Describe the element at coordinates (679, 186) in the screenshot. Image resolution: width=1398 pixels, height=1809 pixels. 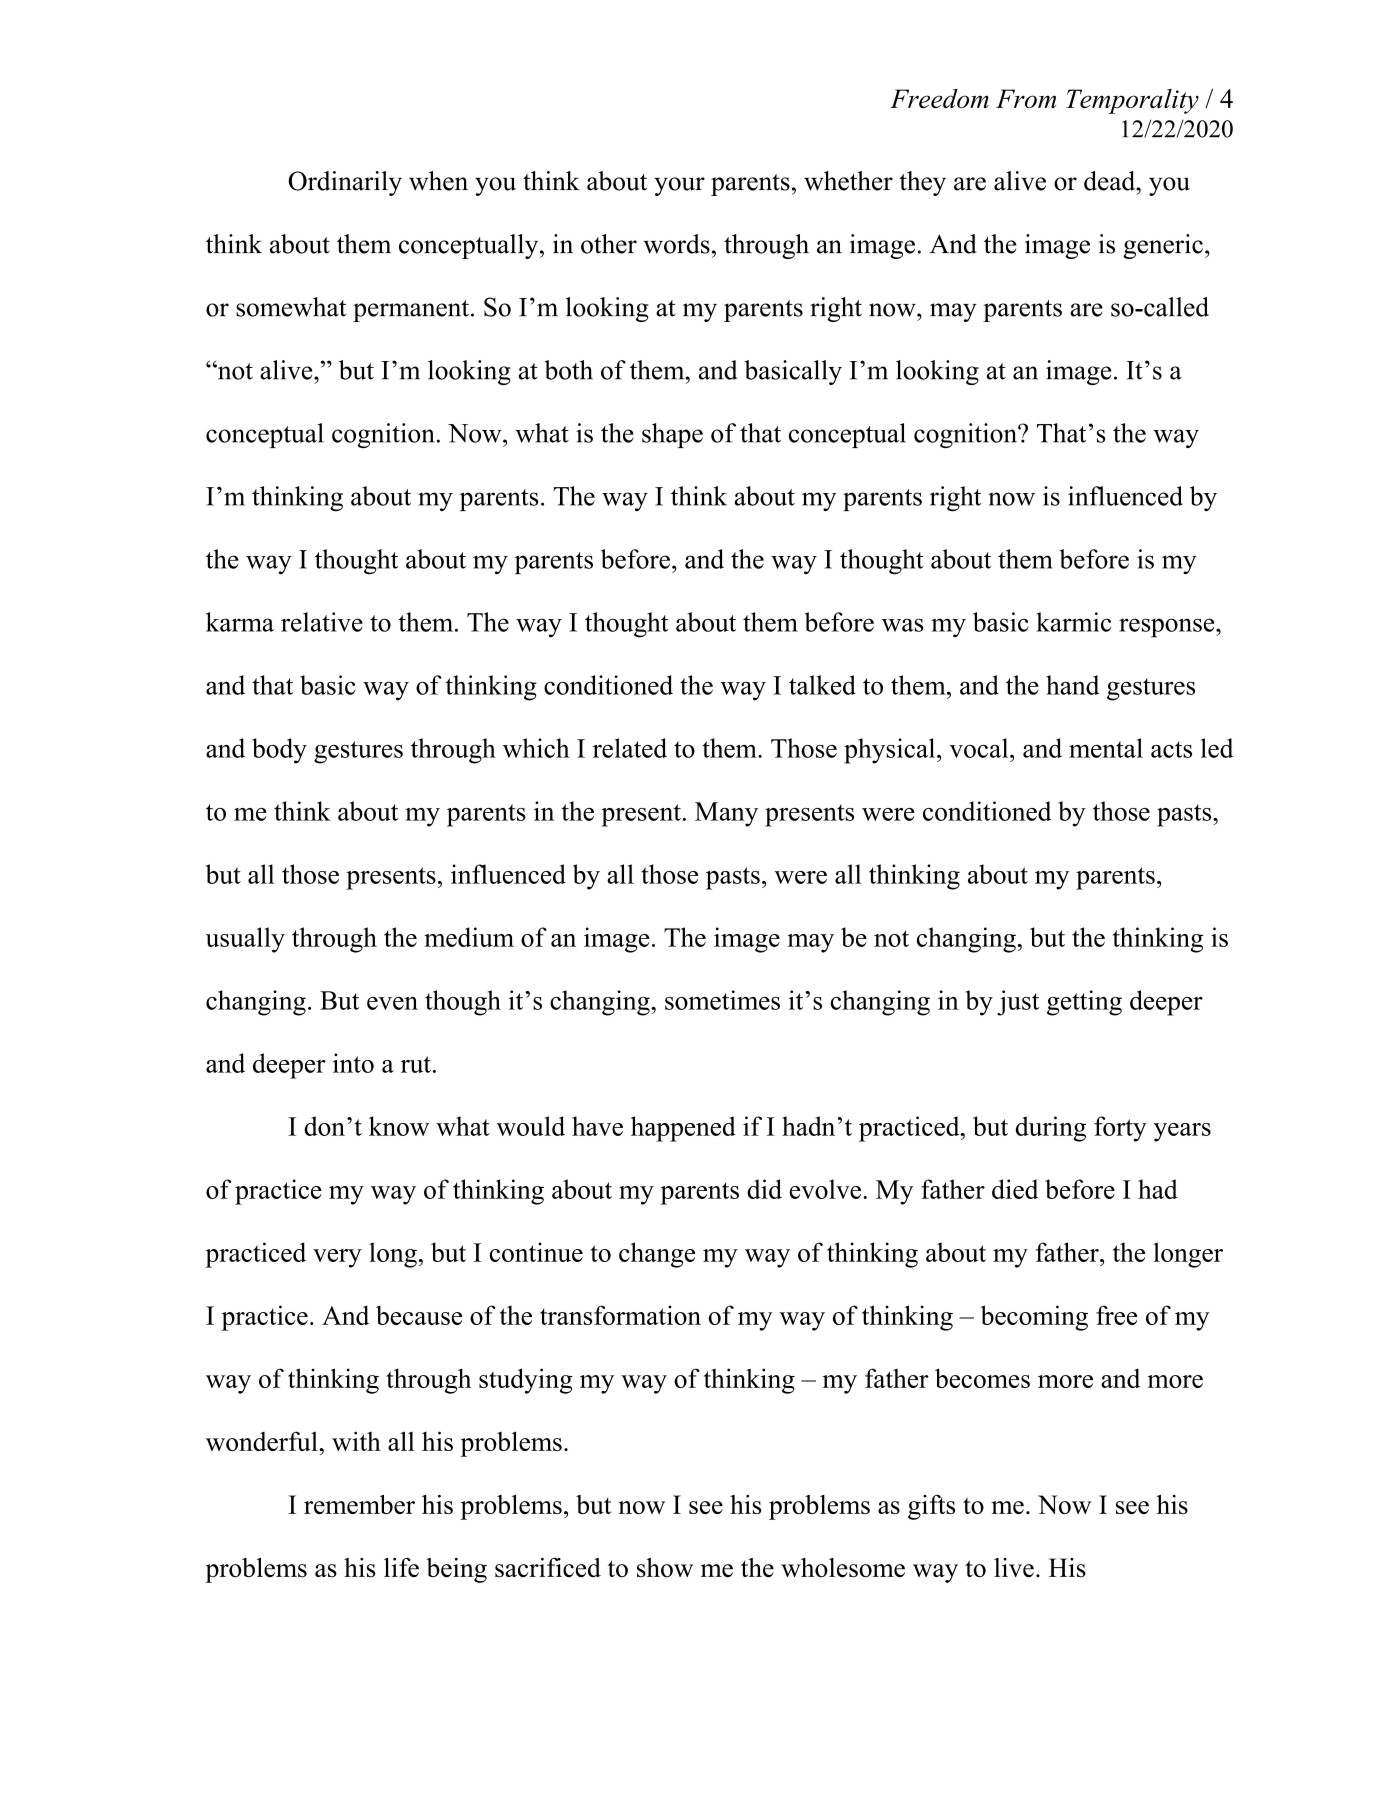
I see `your` at that location.
